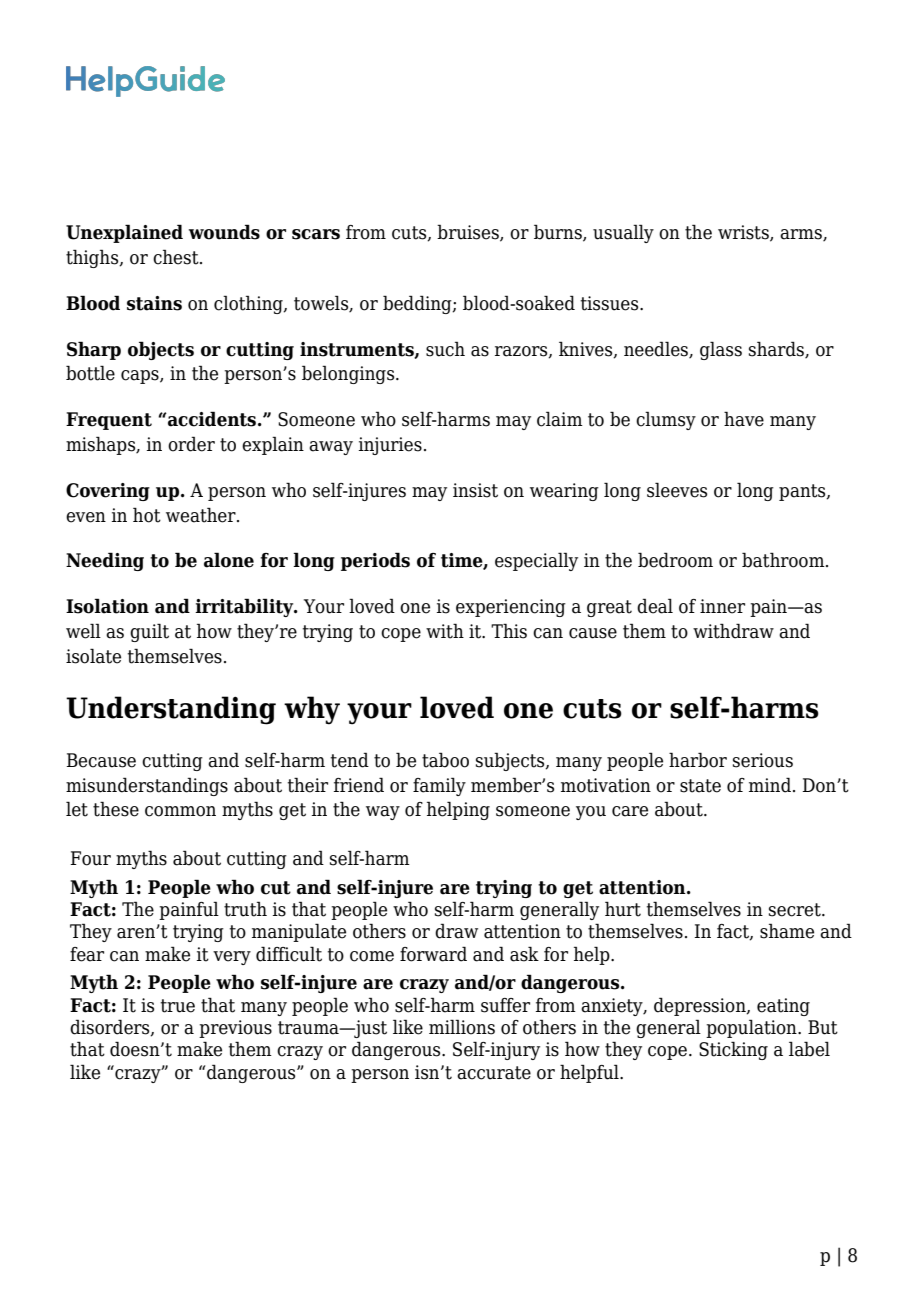  I want to click on true, so click(178, 1006).
